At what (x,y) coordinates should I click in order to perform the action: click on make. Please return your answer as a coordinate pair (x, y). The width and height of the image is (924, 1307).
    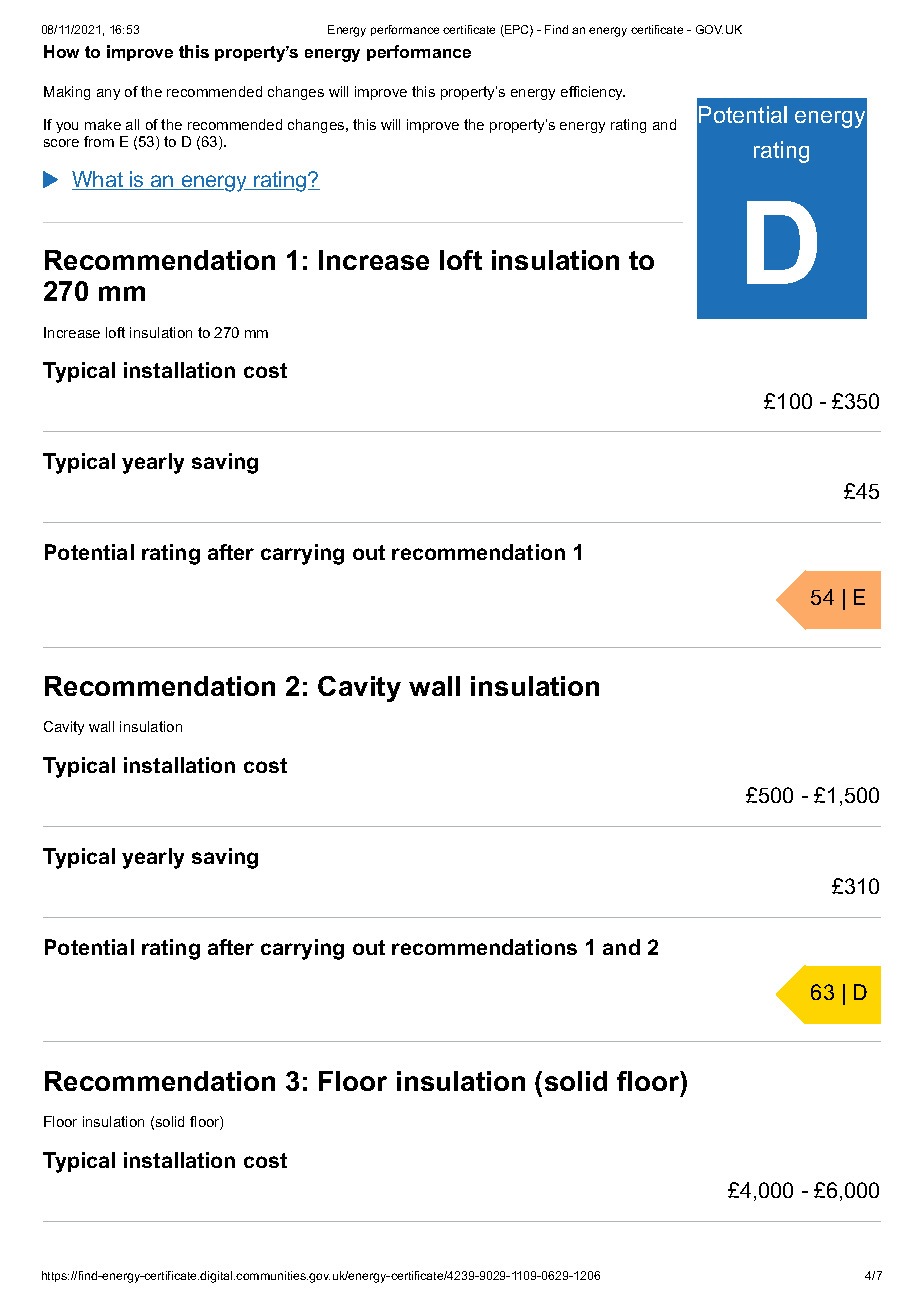
    Looking at the image, I should click on (103, 124).
